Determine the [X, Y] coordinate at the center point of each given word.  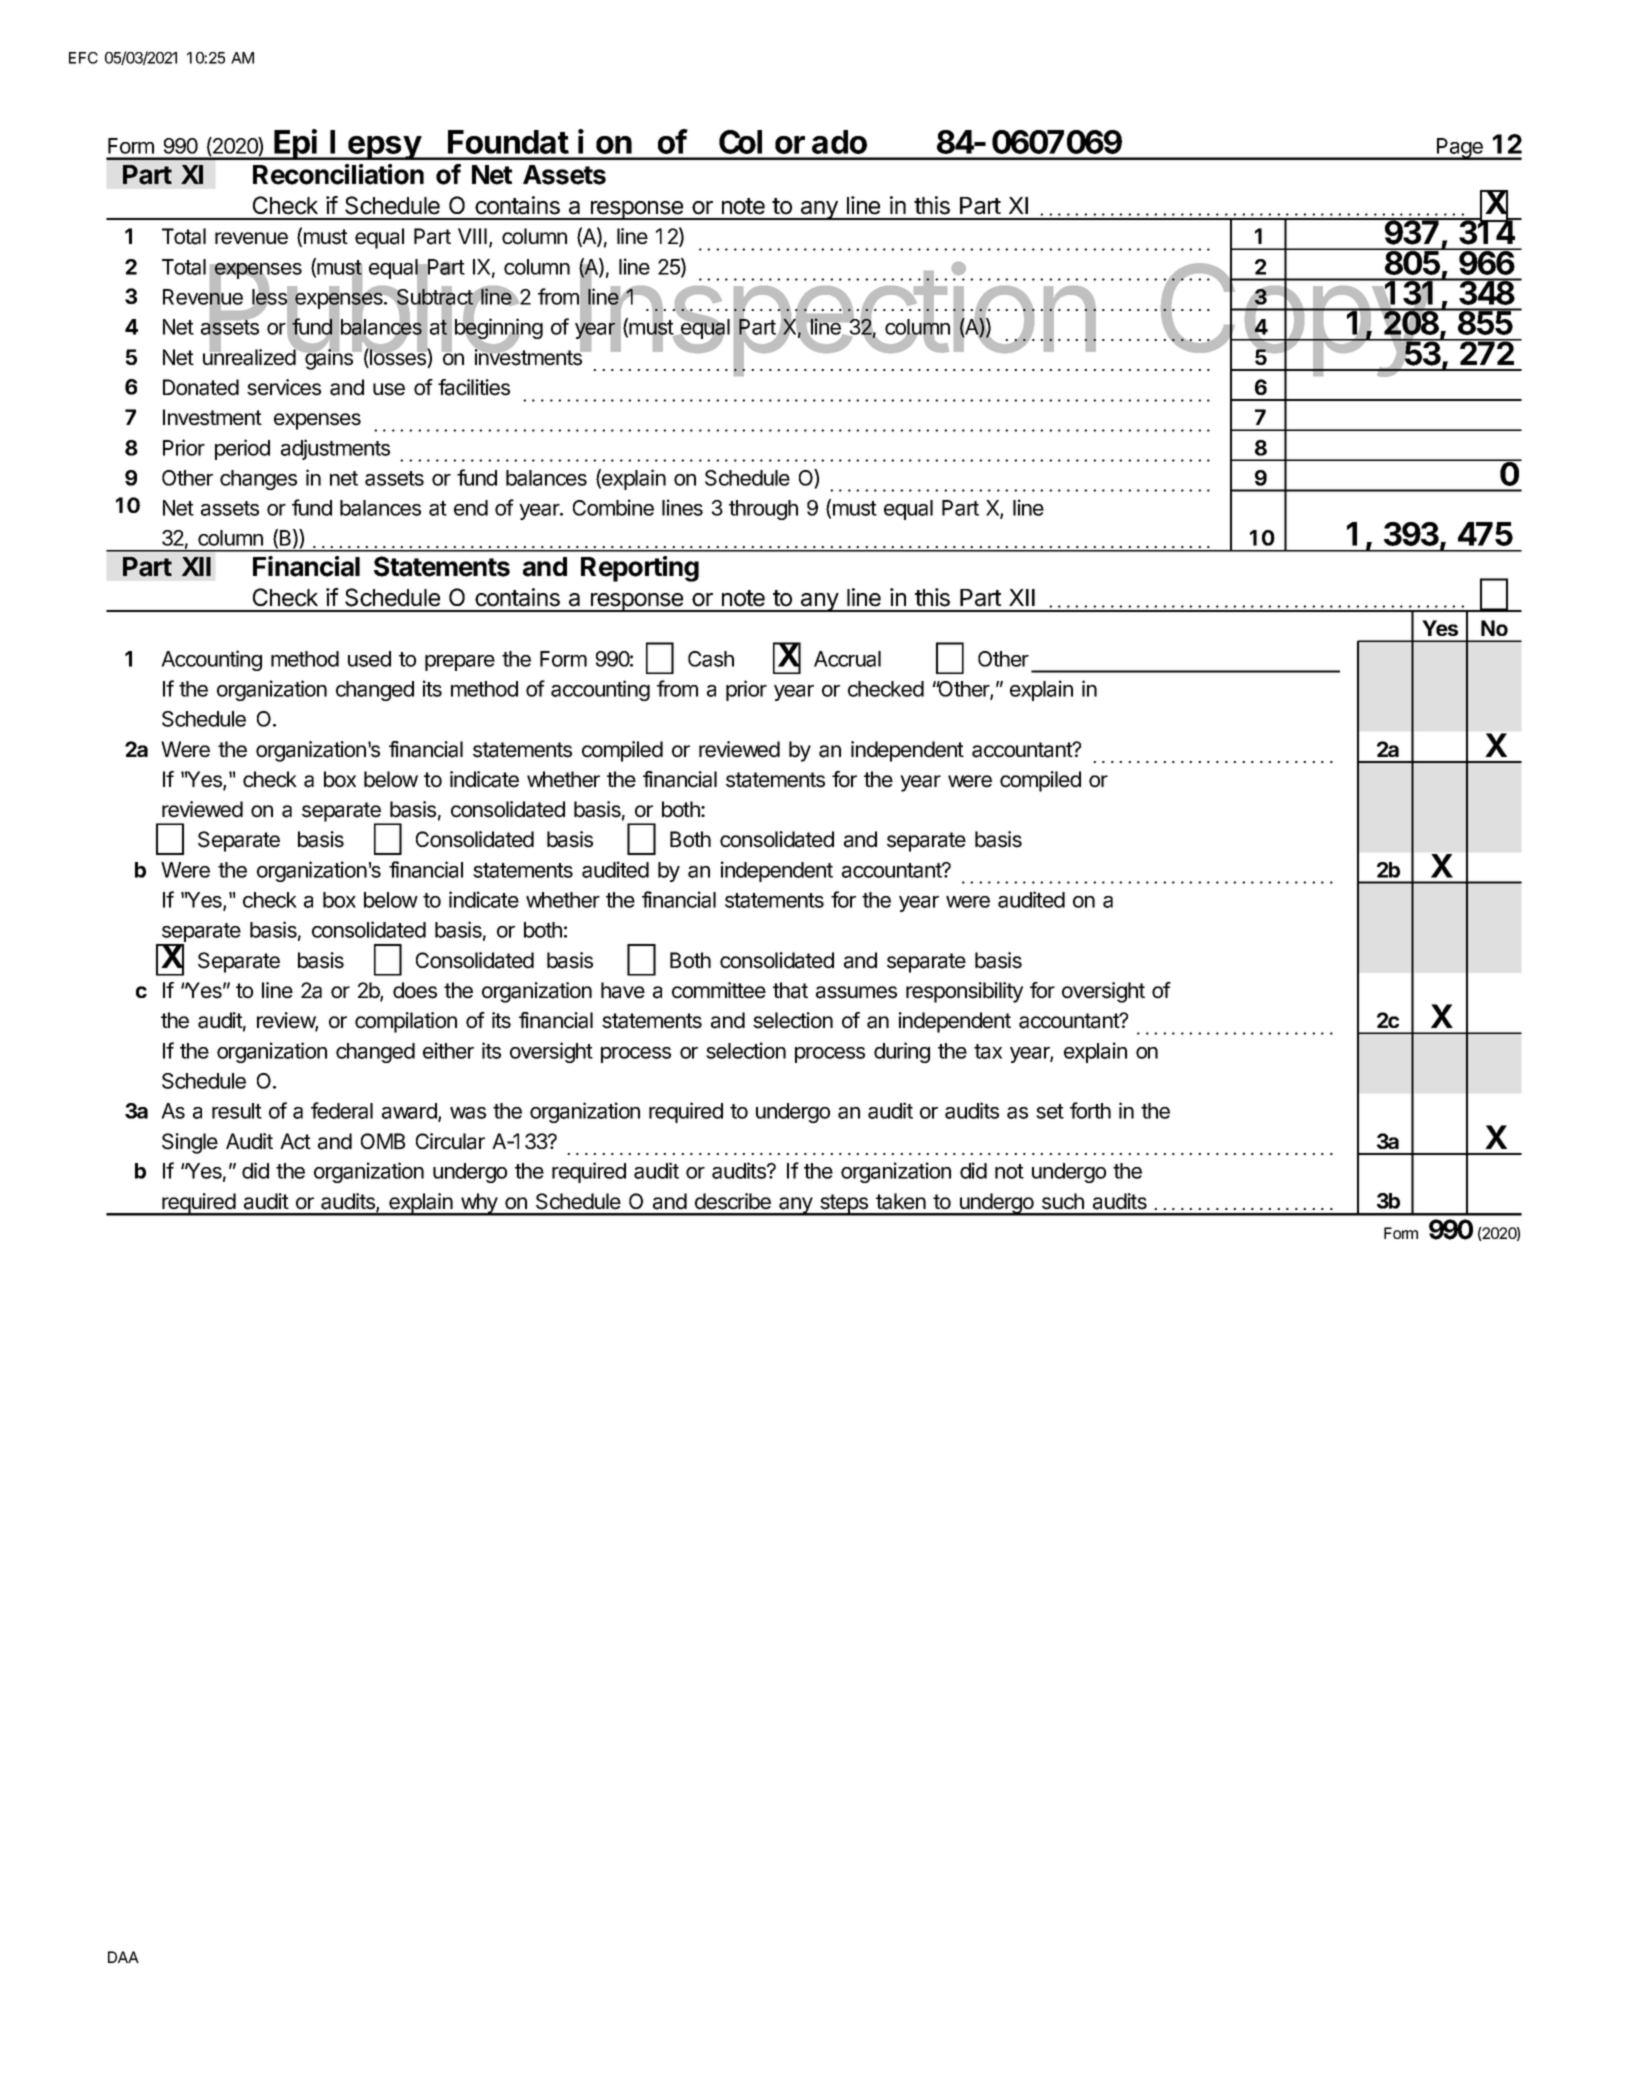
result [237, 1111]
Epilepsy [348, 145]
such [1063, 1201]
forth [1090, 1110]
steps [844, 1205]
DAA [123, 1957]
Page [1460, 149]
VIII [472, 236]
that [790, 990]
